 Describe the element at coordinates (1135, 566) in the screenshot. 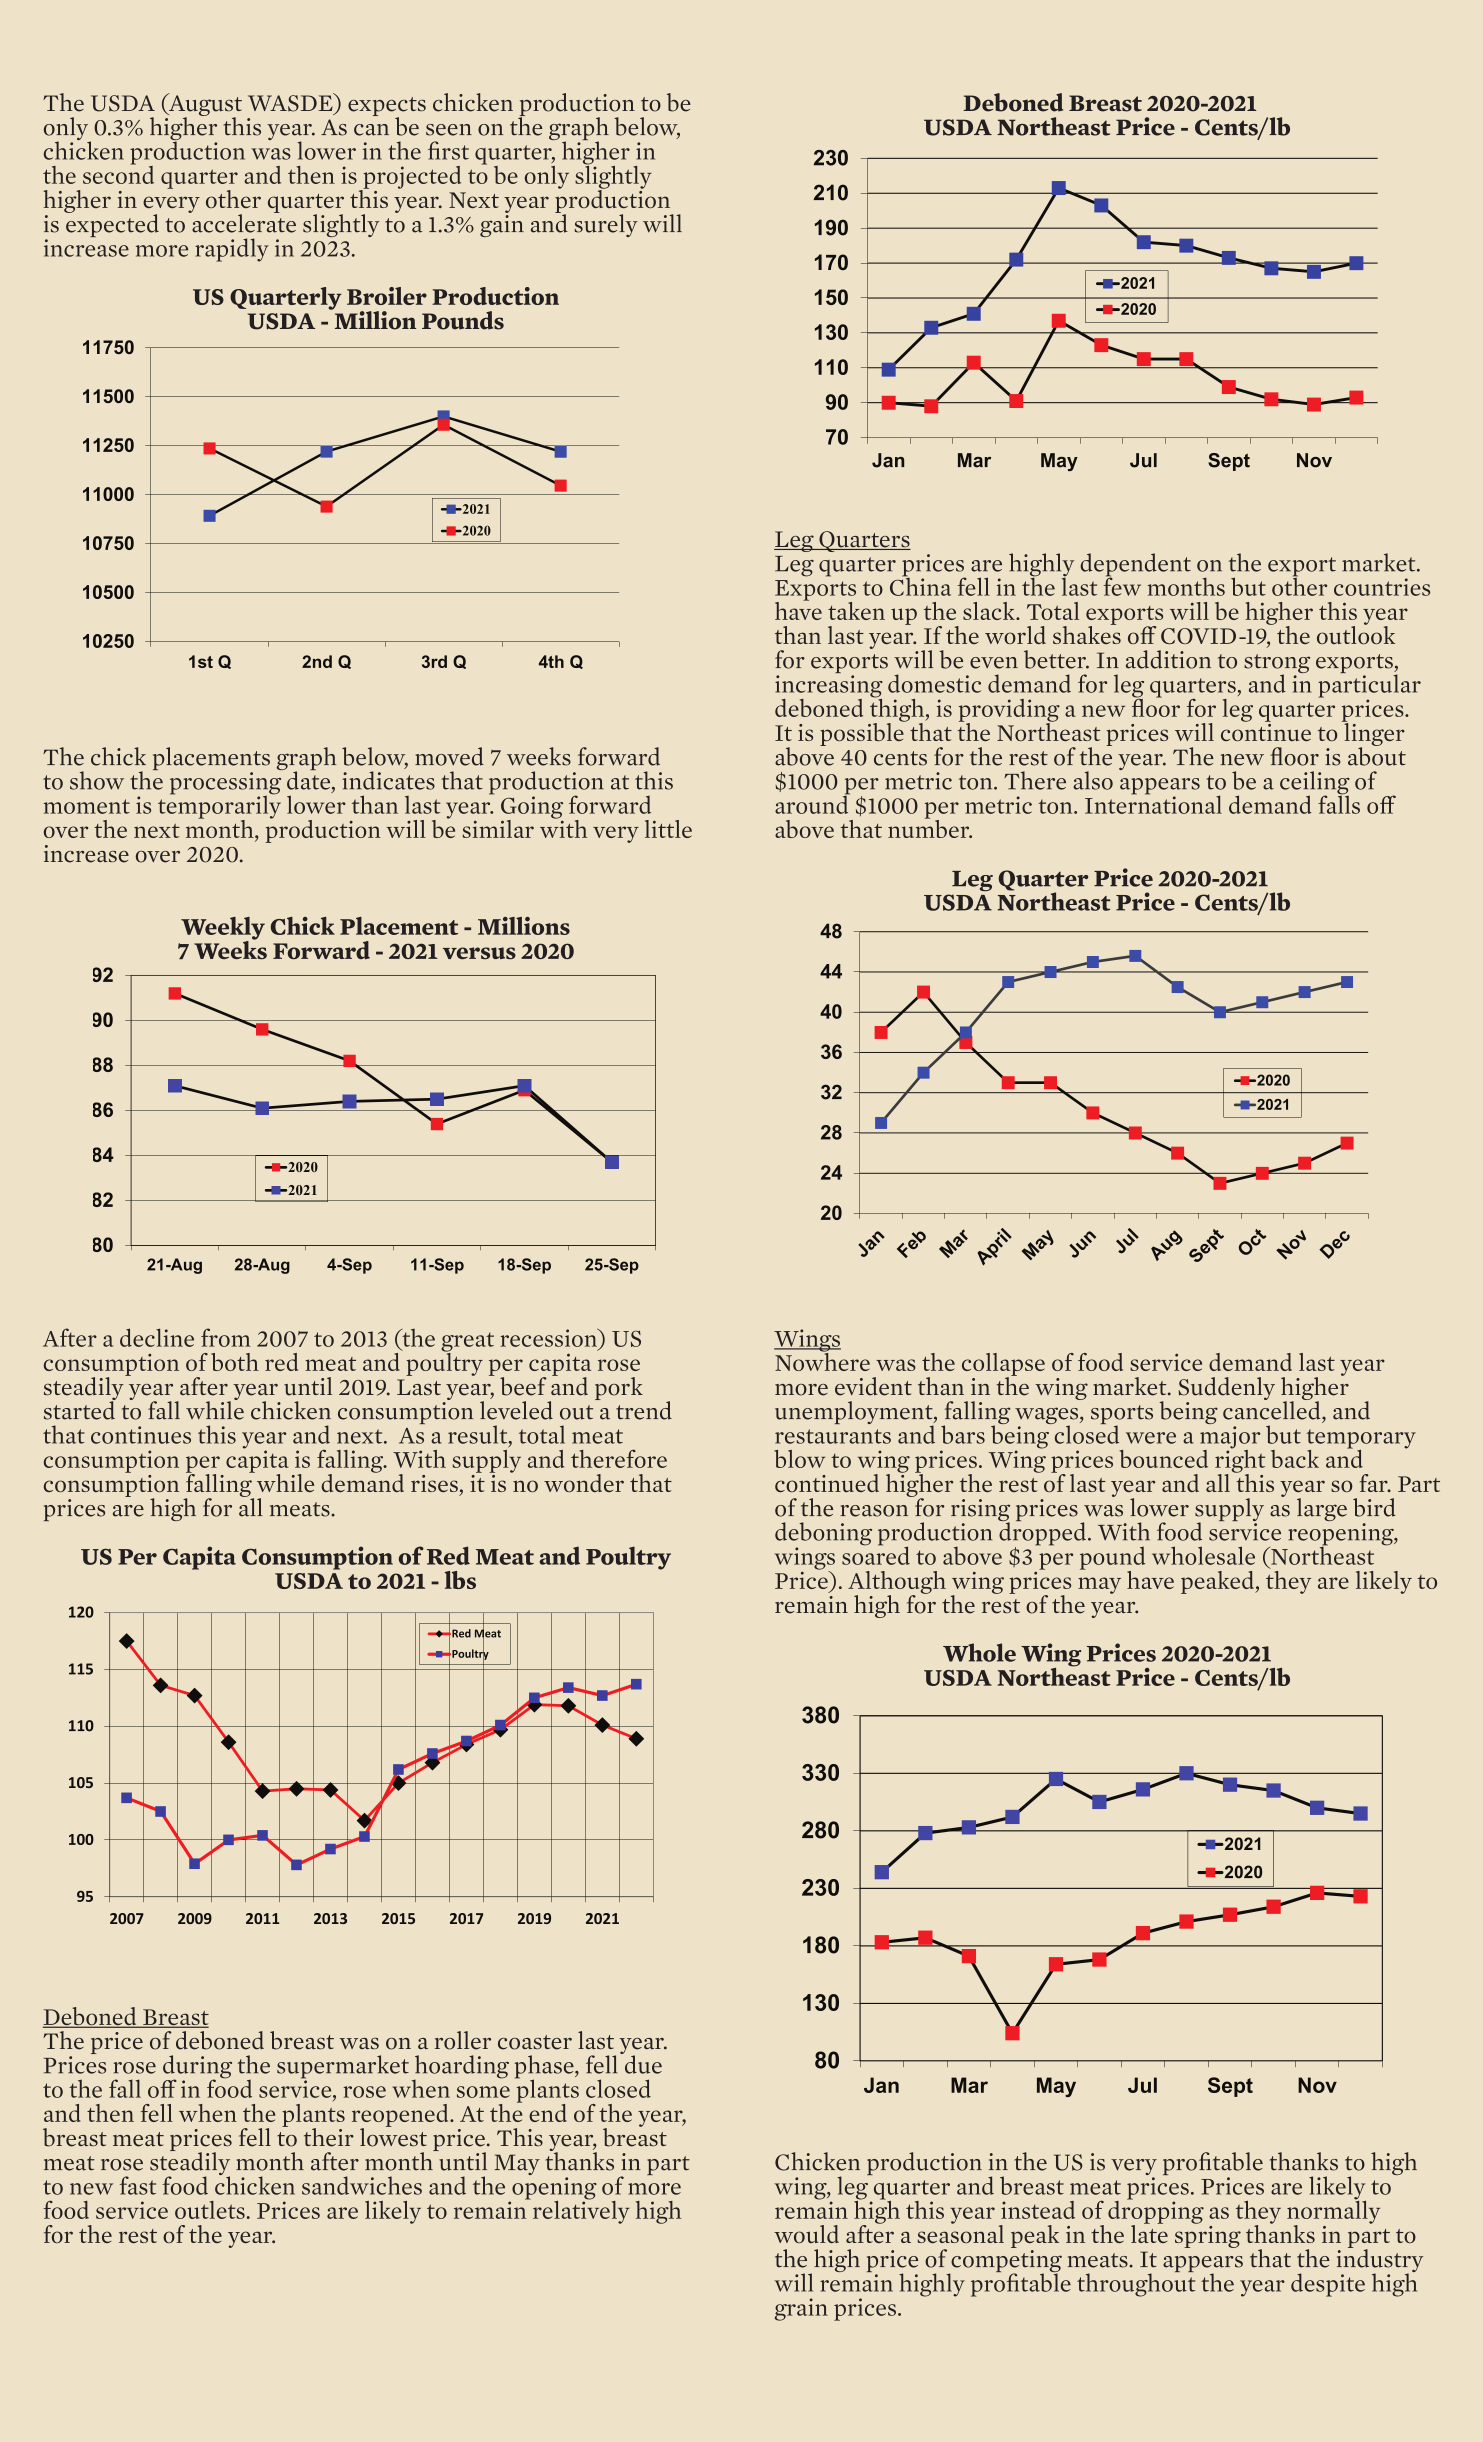

I see `dependent` at that location.
